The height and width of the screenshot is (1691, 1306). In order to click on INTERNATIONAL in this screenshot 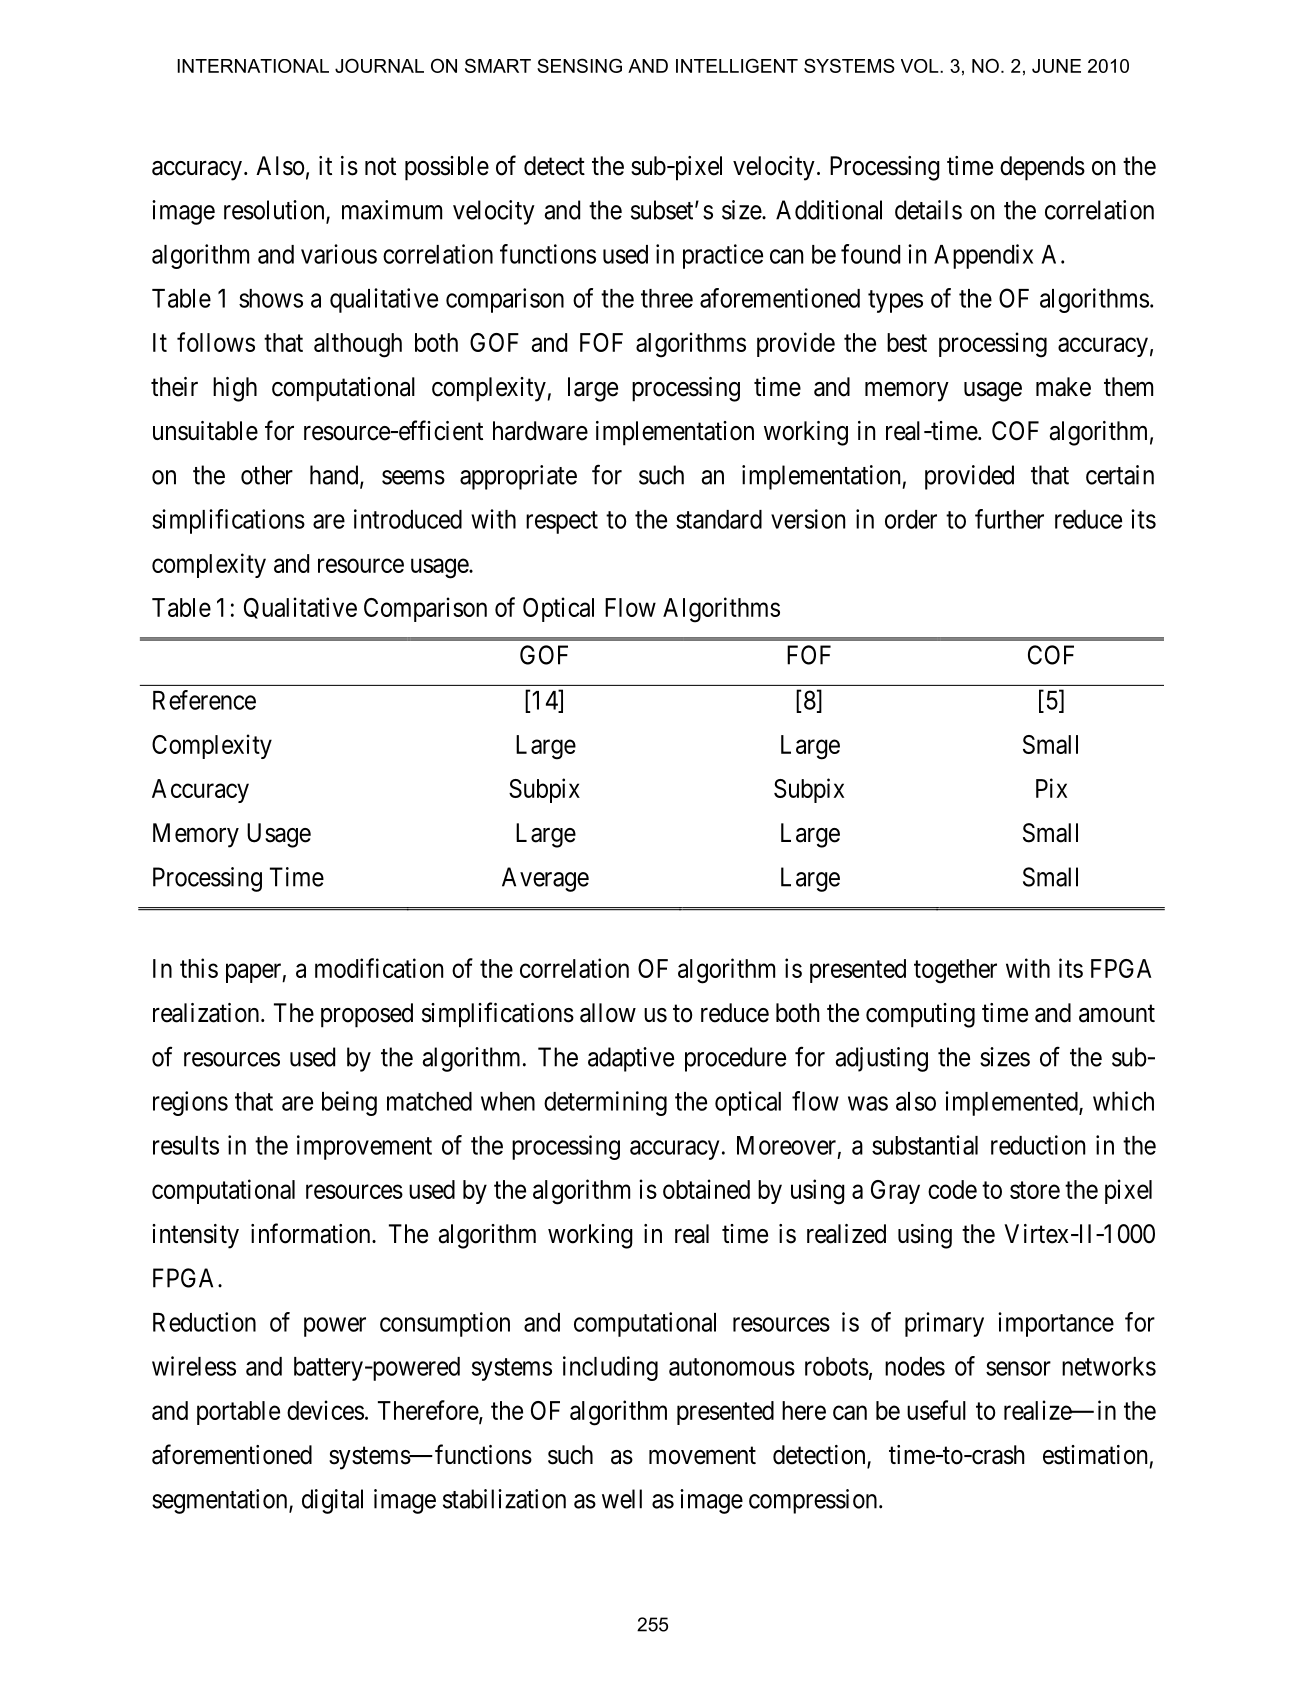, I will do `click(253, 66)`.
